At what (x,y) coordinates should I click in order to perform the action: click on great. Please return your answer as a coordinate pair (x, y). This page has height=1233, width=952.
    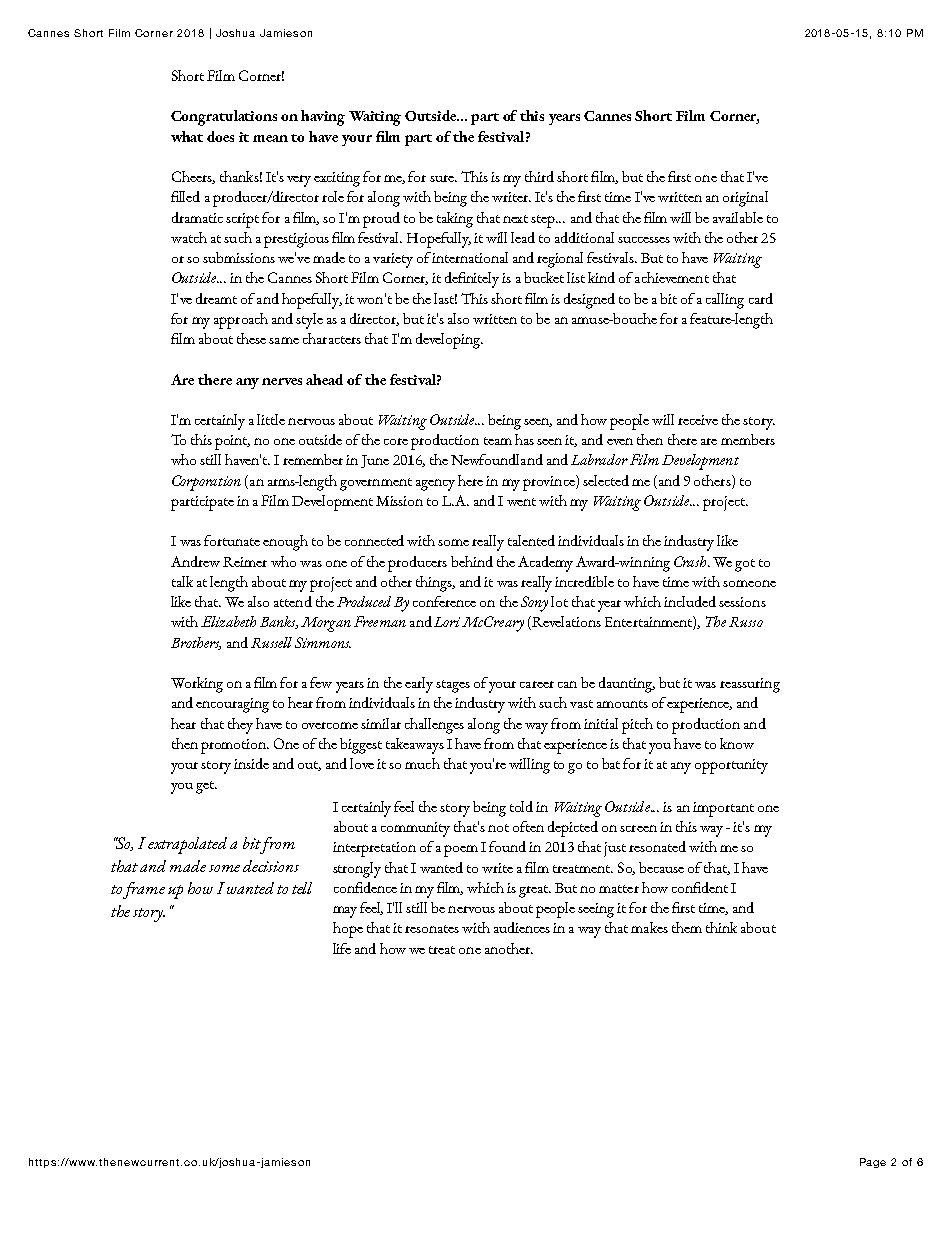
    Looking at the image, I should click on (535, 891).
